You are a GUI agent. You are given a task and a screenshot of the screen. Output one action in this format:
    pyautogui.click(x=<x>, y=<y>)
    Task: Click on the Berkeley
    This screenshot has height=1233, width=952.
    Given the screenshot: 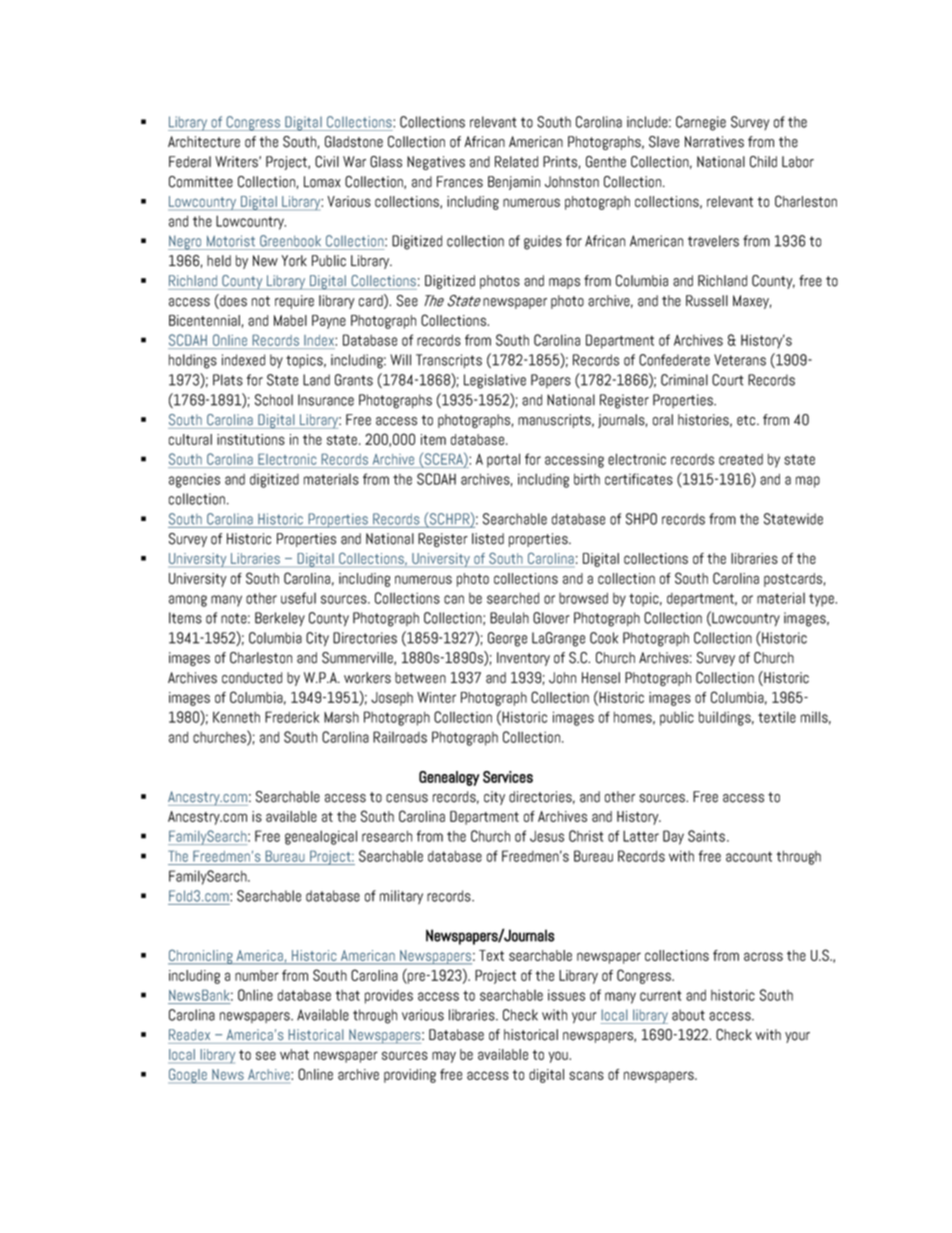 What is the action you would take?
    pyautogui.click(x=280, y=619)
